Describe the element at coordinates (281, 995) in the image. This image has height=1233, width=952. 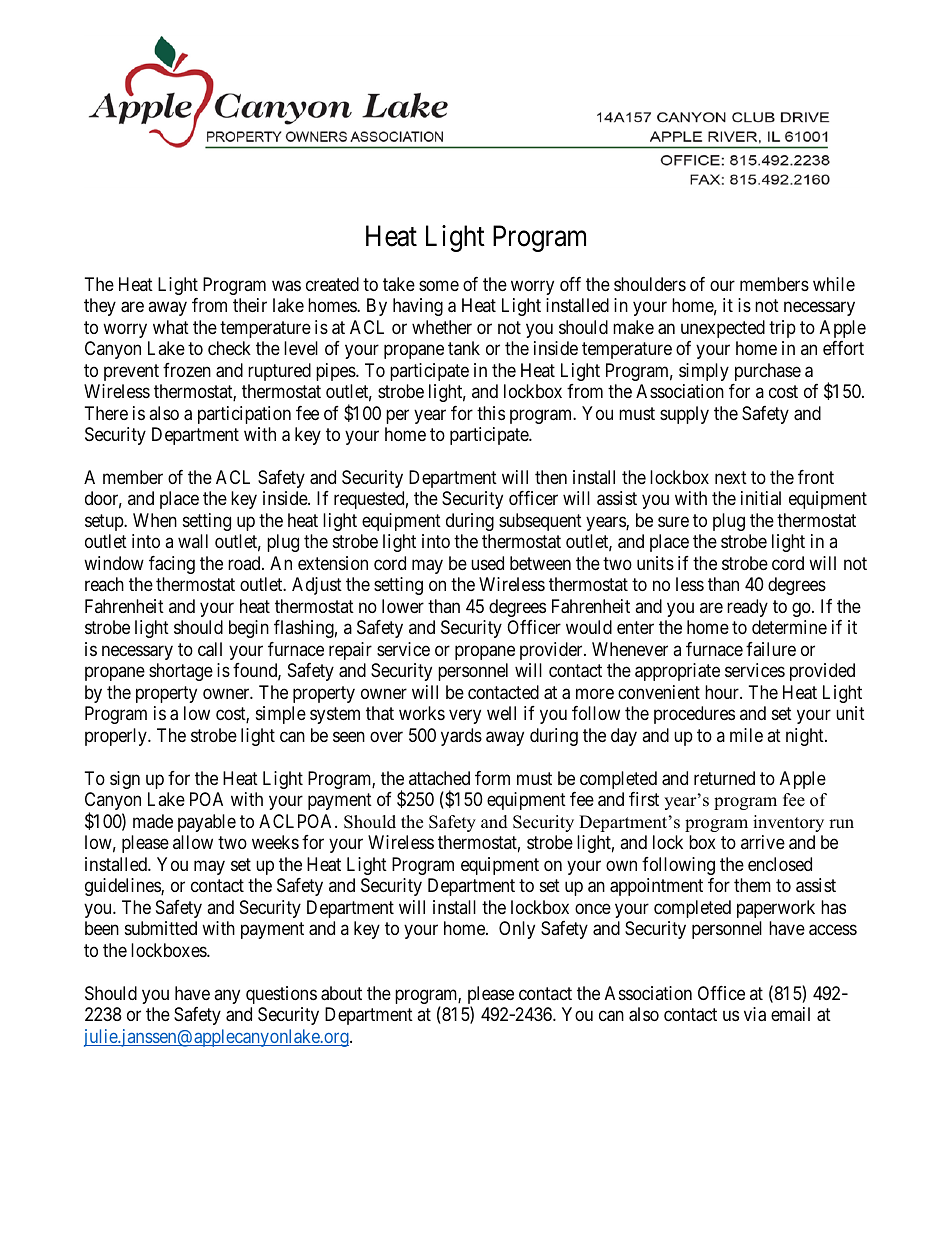
I see `questions` at that location.
